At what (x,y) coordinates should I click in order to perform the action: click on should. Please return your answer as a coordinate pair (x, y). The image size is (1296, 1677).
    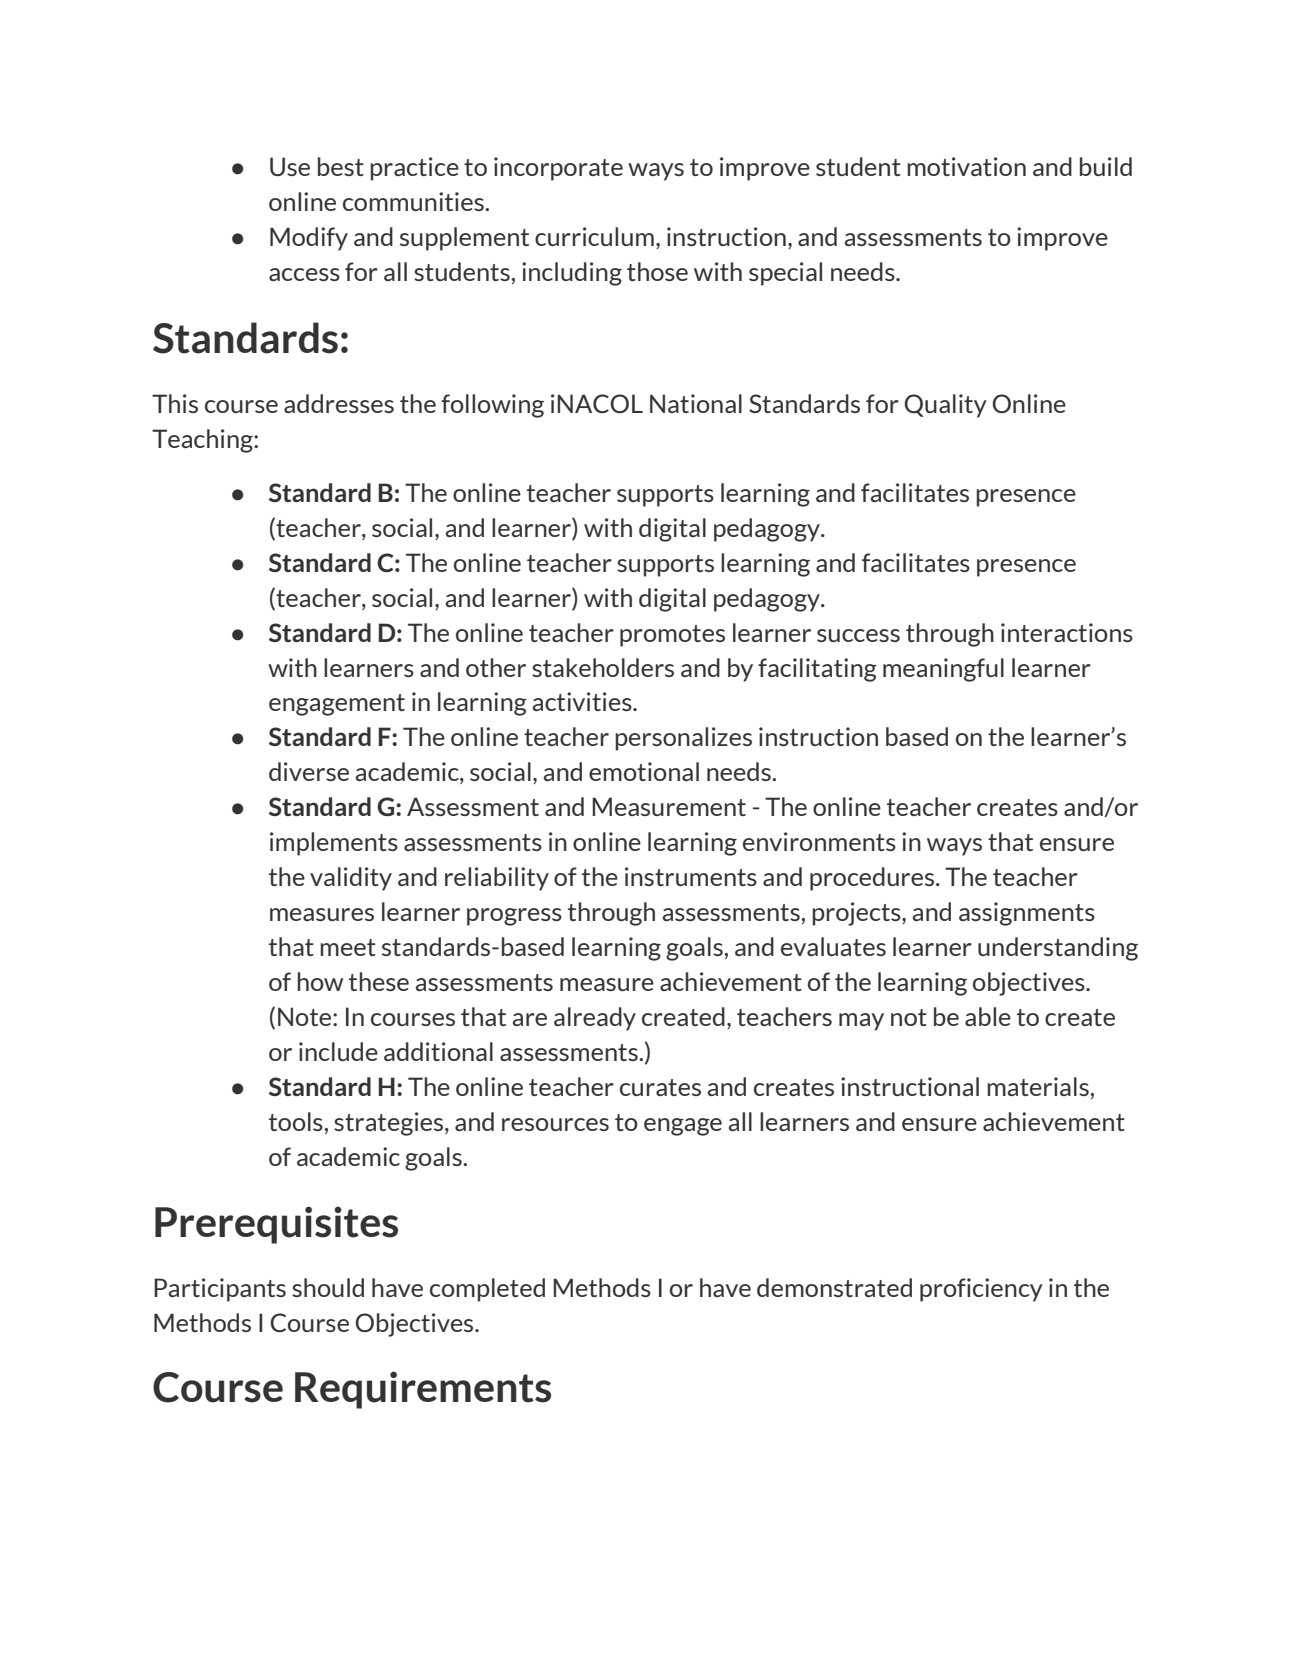
    Looking at the image, I should click on (328, 1287).
